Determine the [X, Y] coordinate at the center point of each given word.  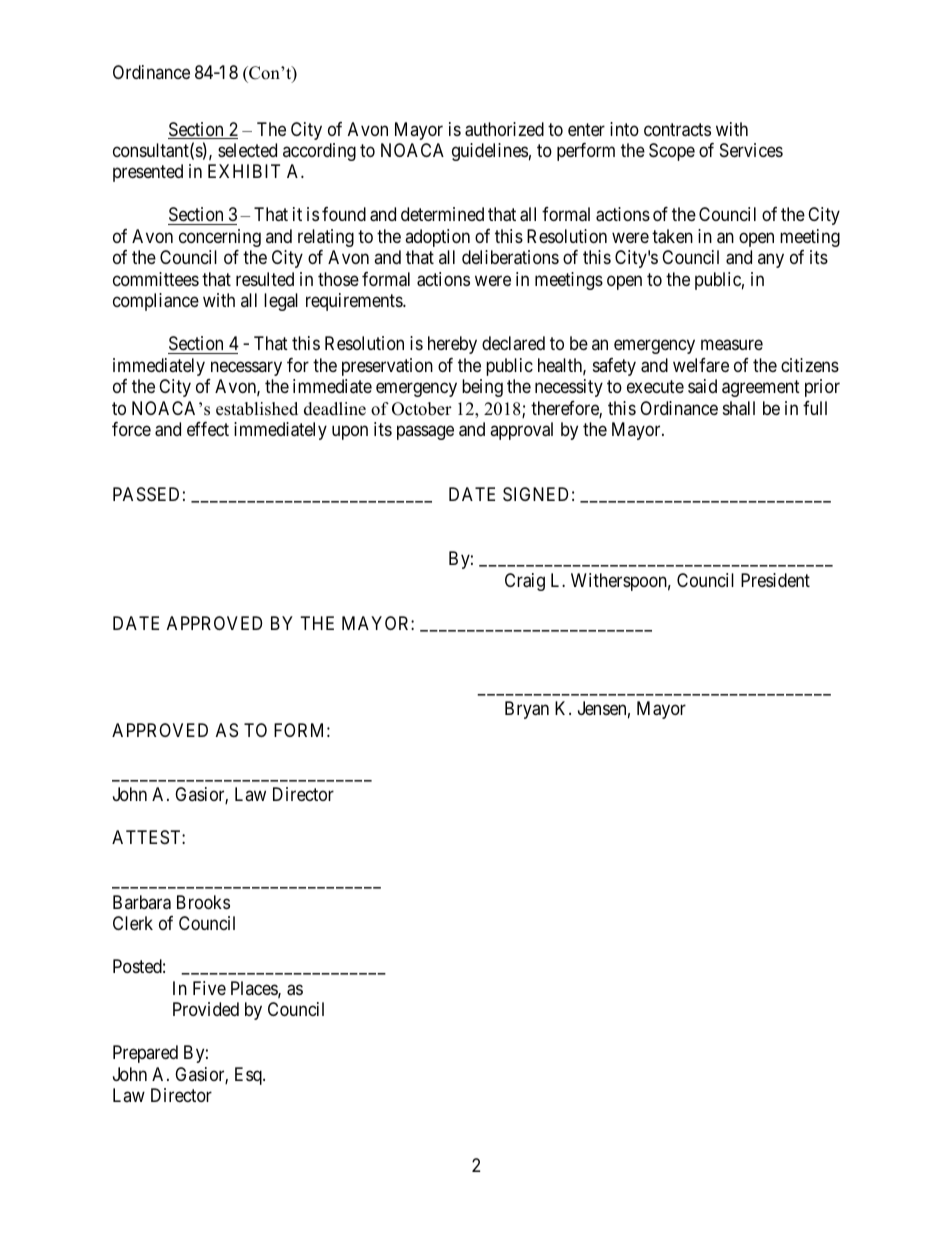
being [482, 388]
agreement [761, 388]
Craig [525, 582]
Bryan [527, 710]
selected [247, 150]
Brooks [203, 902]
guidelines [490, 152]
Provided [206, 1009]
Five [209, 988]
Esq [249, 1076]
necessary [246, 368]
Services [751, 150]
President [775, 580]
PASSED [146, 494]
